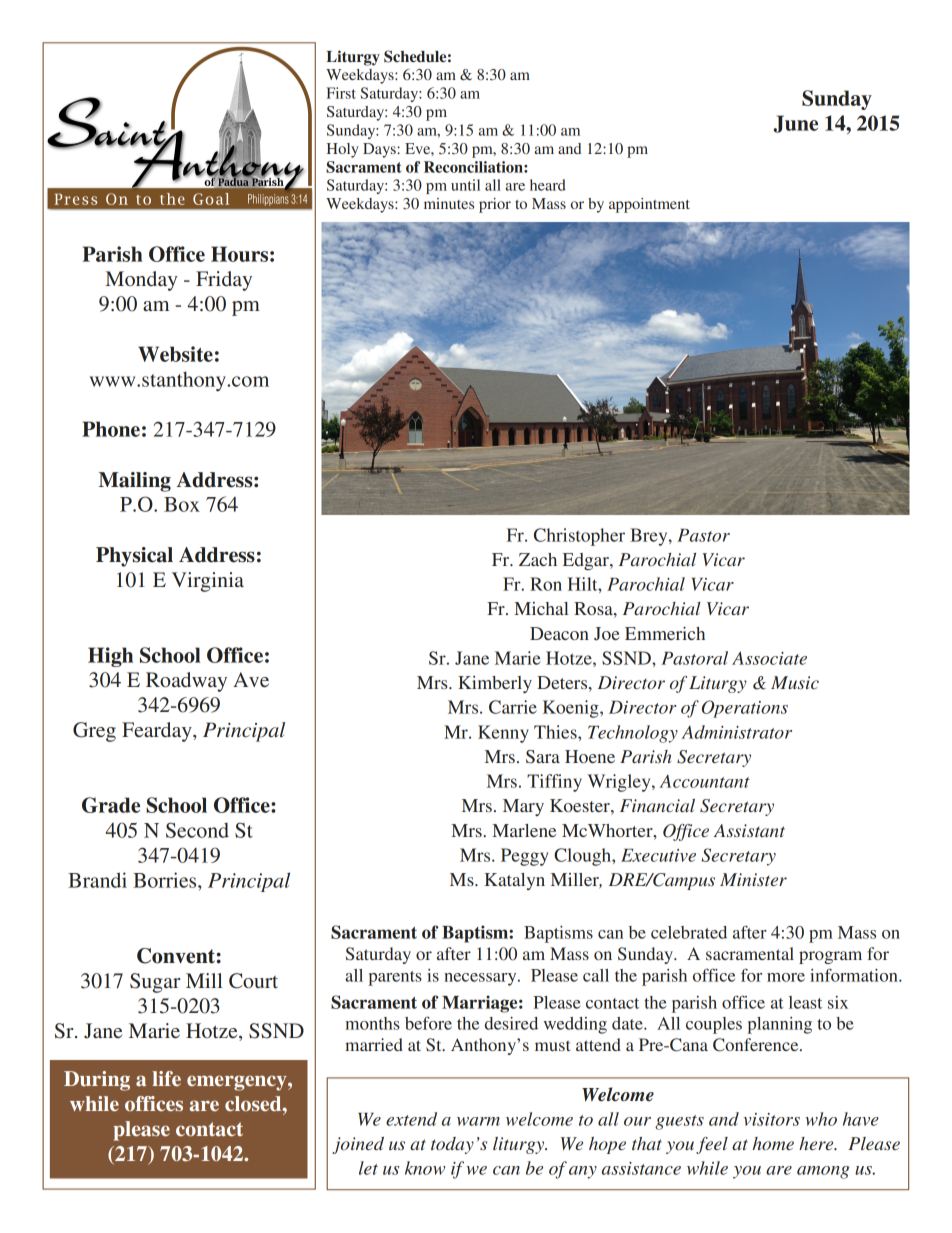 The image size is (952, 1233). Describe the element at coordinates (186, 682) in the document. I see `Roadway` at that location.
